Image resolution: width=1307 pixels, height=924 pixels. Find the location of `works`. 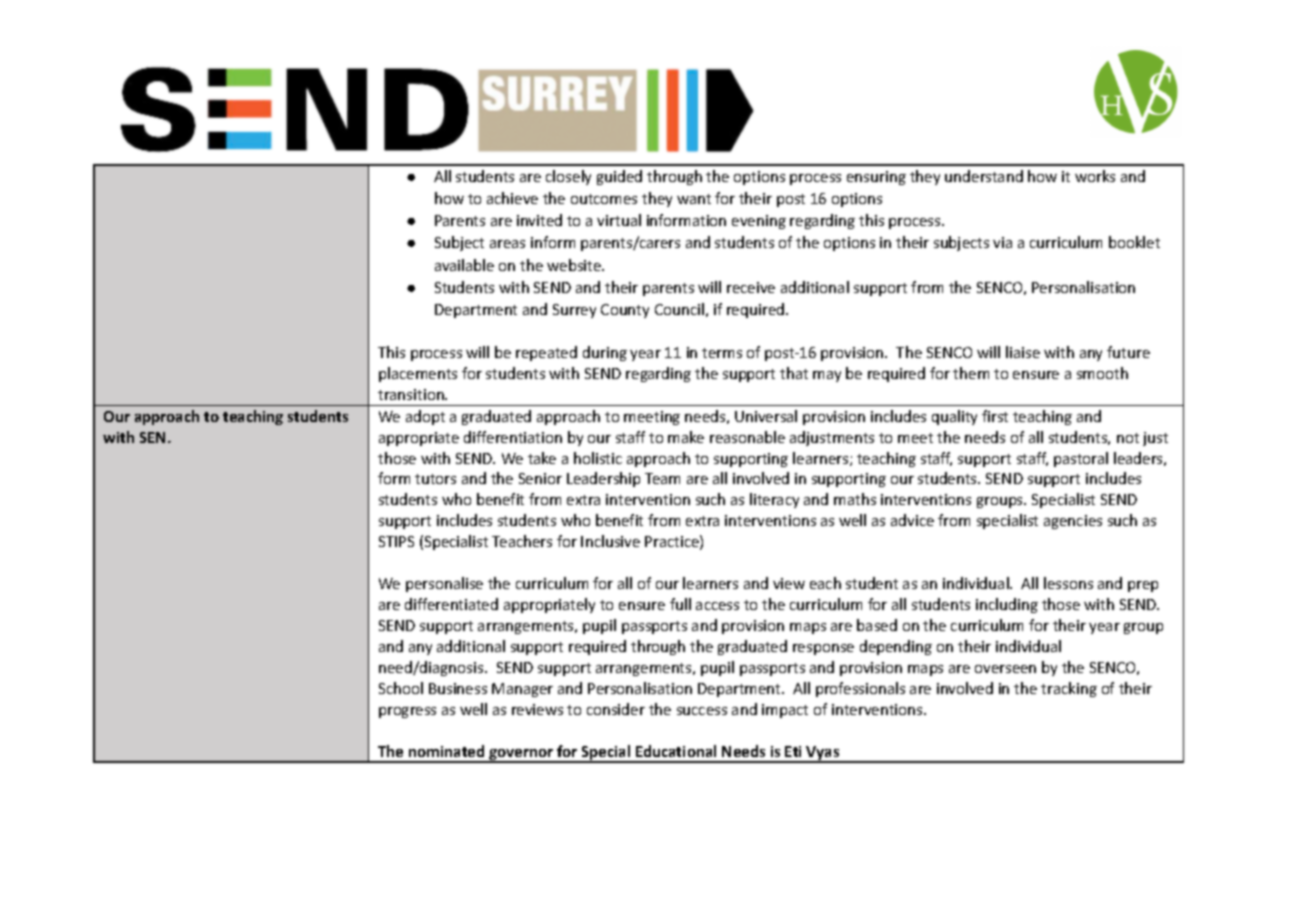

works is located at coordinates (1095, 176).
